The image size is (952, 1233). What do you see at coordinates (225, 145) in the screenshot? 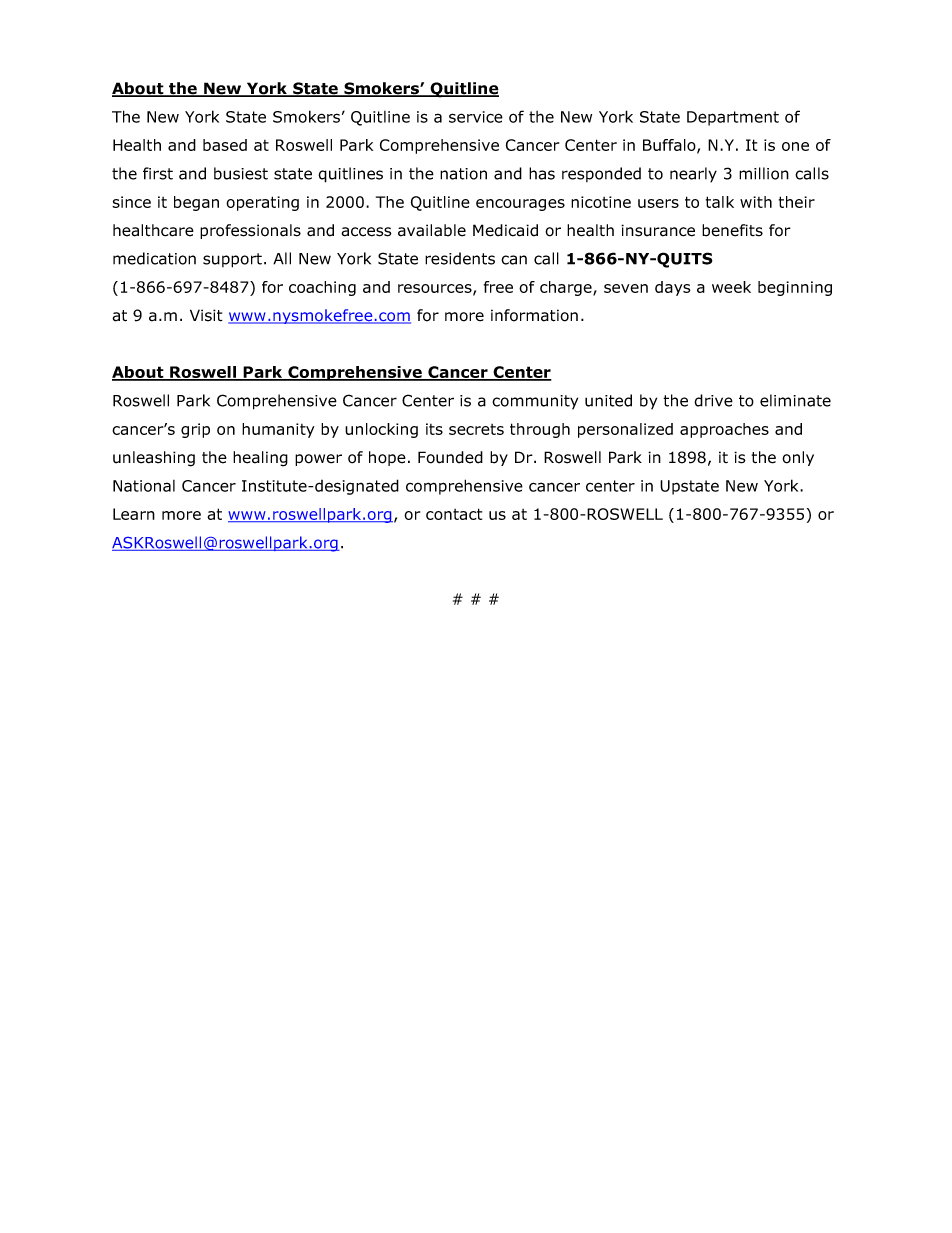
I see `based` at bounding box center [225, 145].
